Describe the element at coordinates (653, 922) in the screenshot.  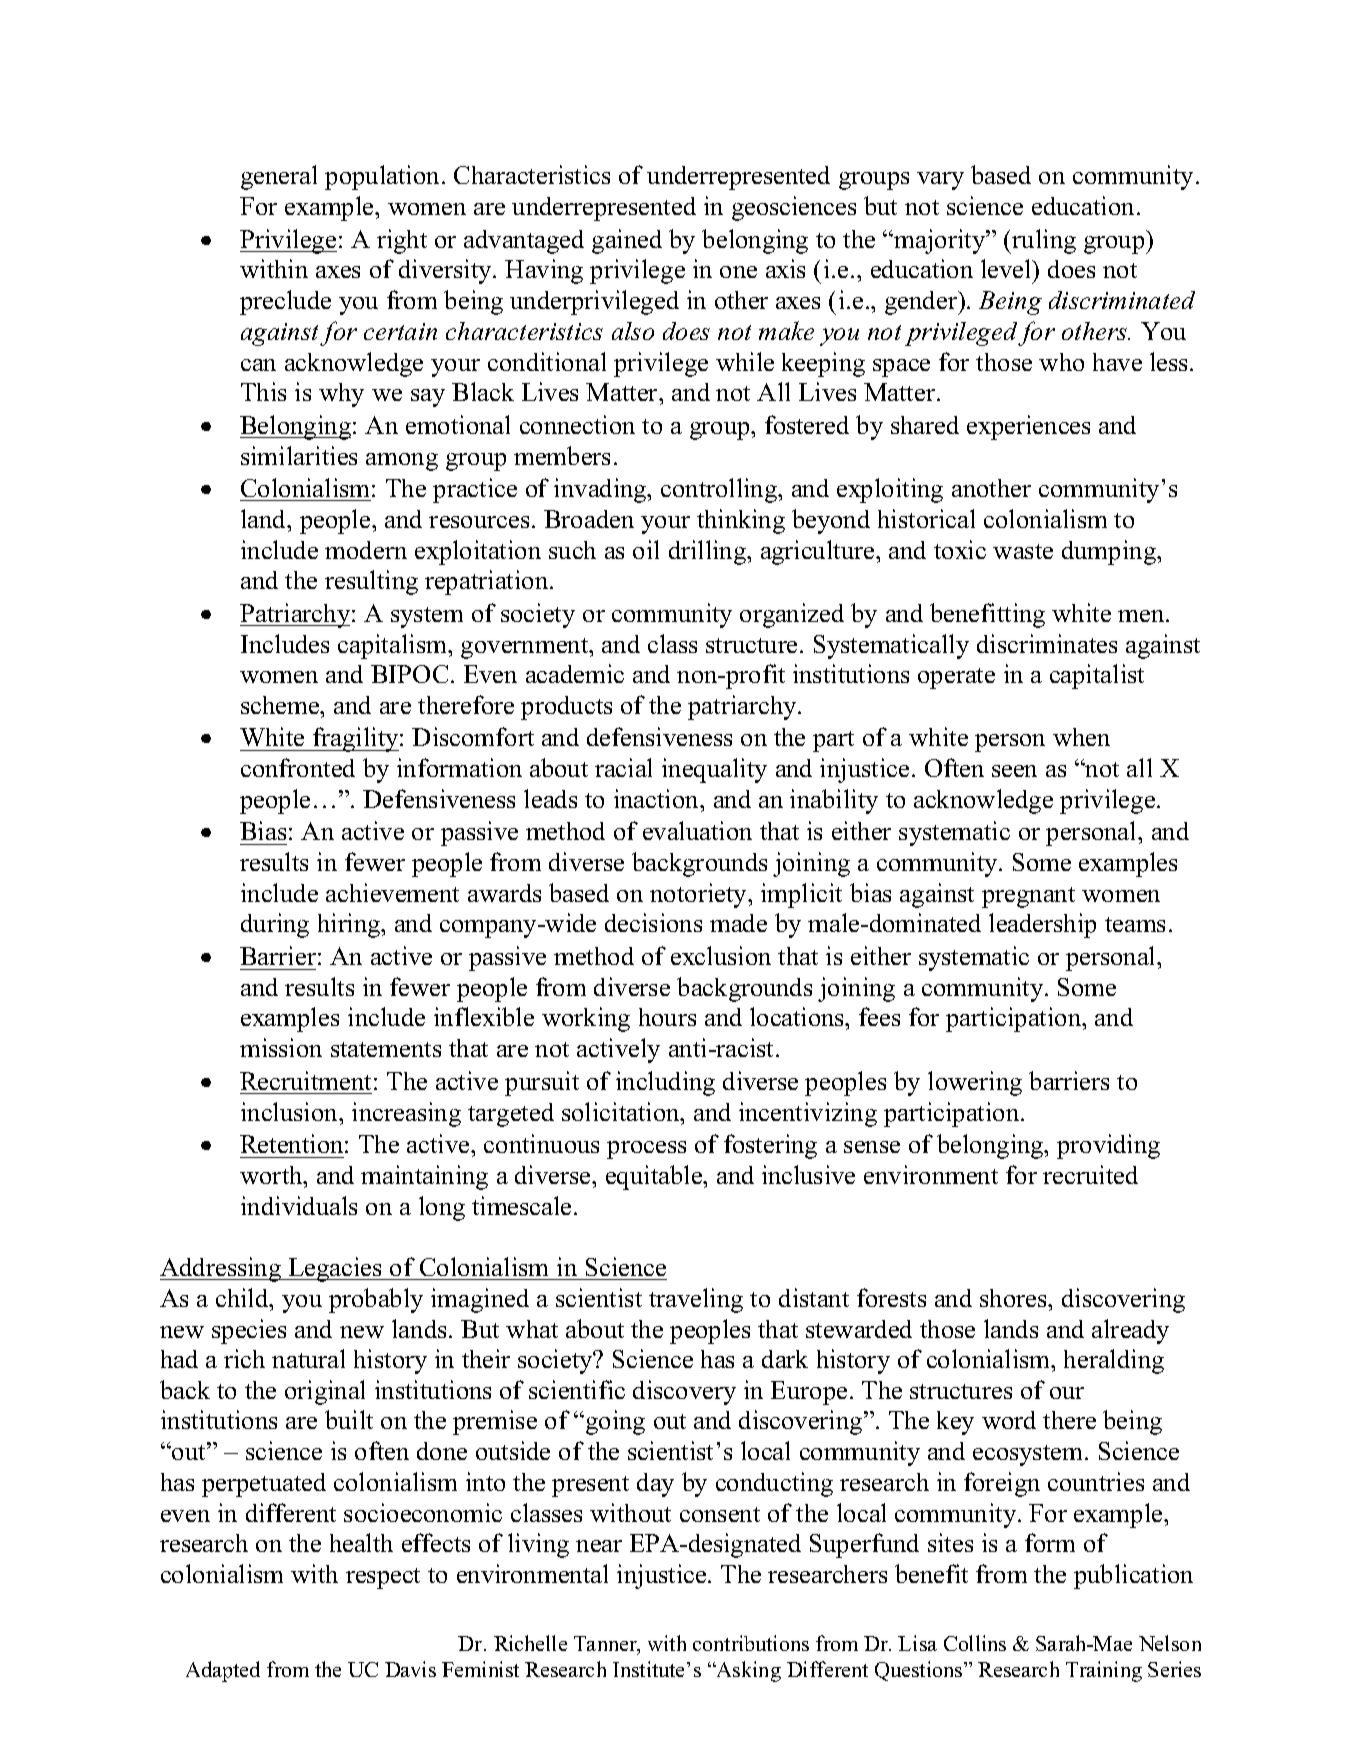
I see `decisions` at that location.
